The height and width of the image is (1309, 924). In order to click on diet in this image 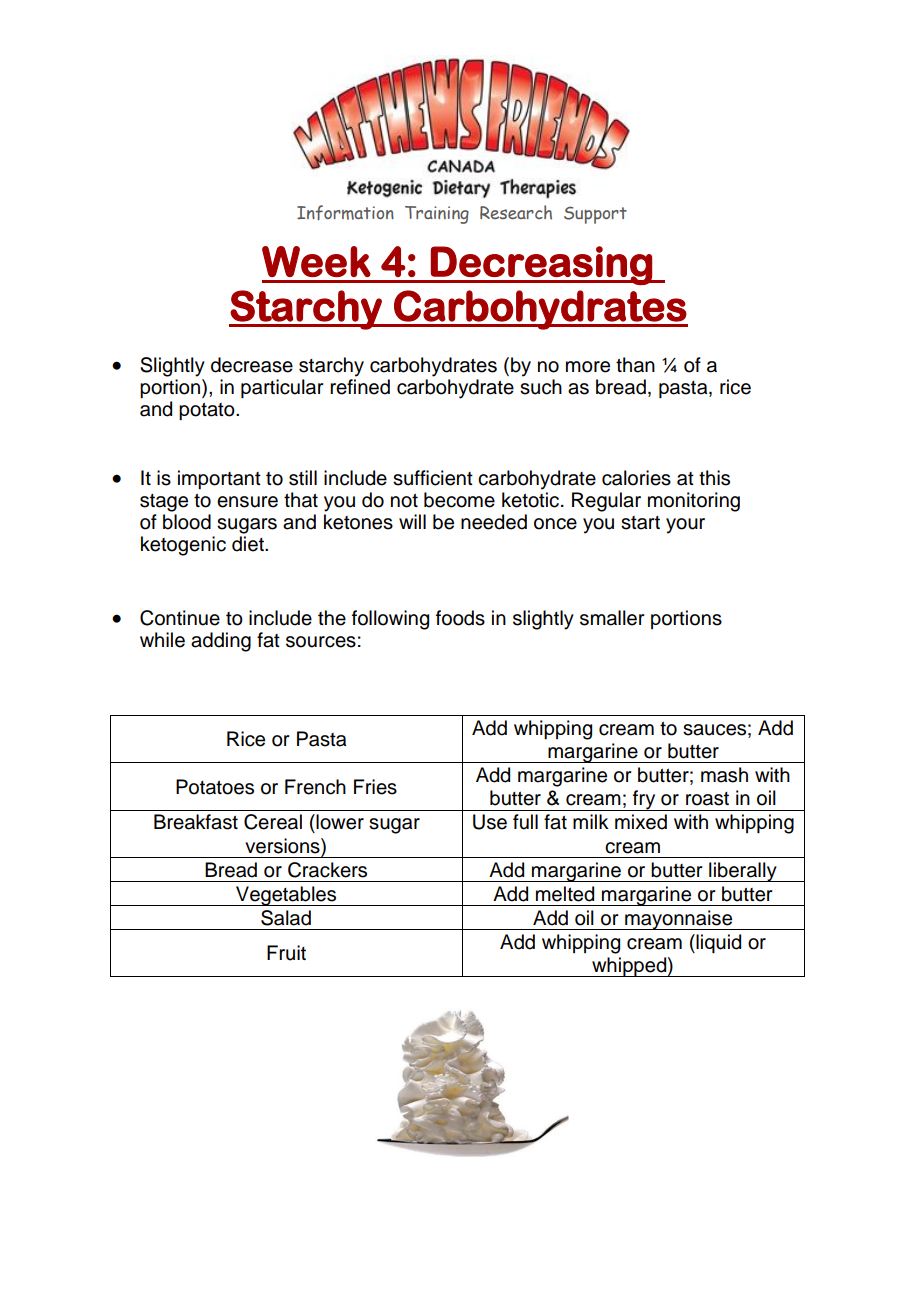, I will do `click(249, 544)`.
